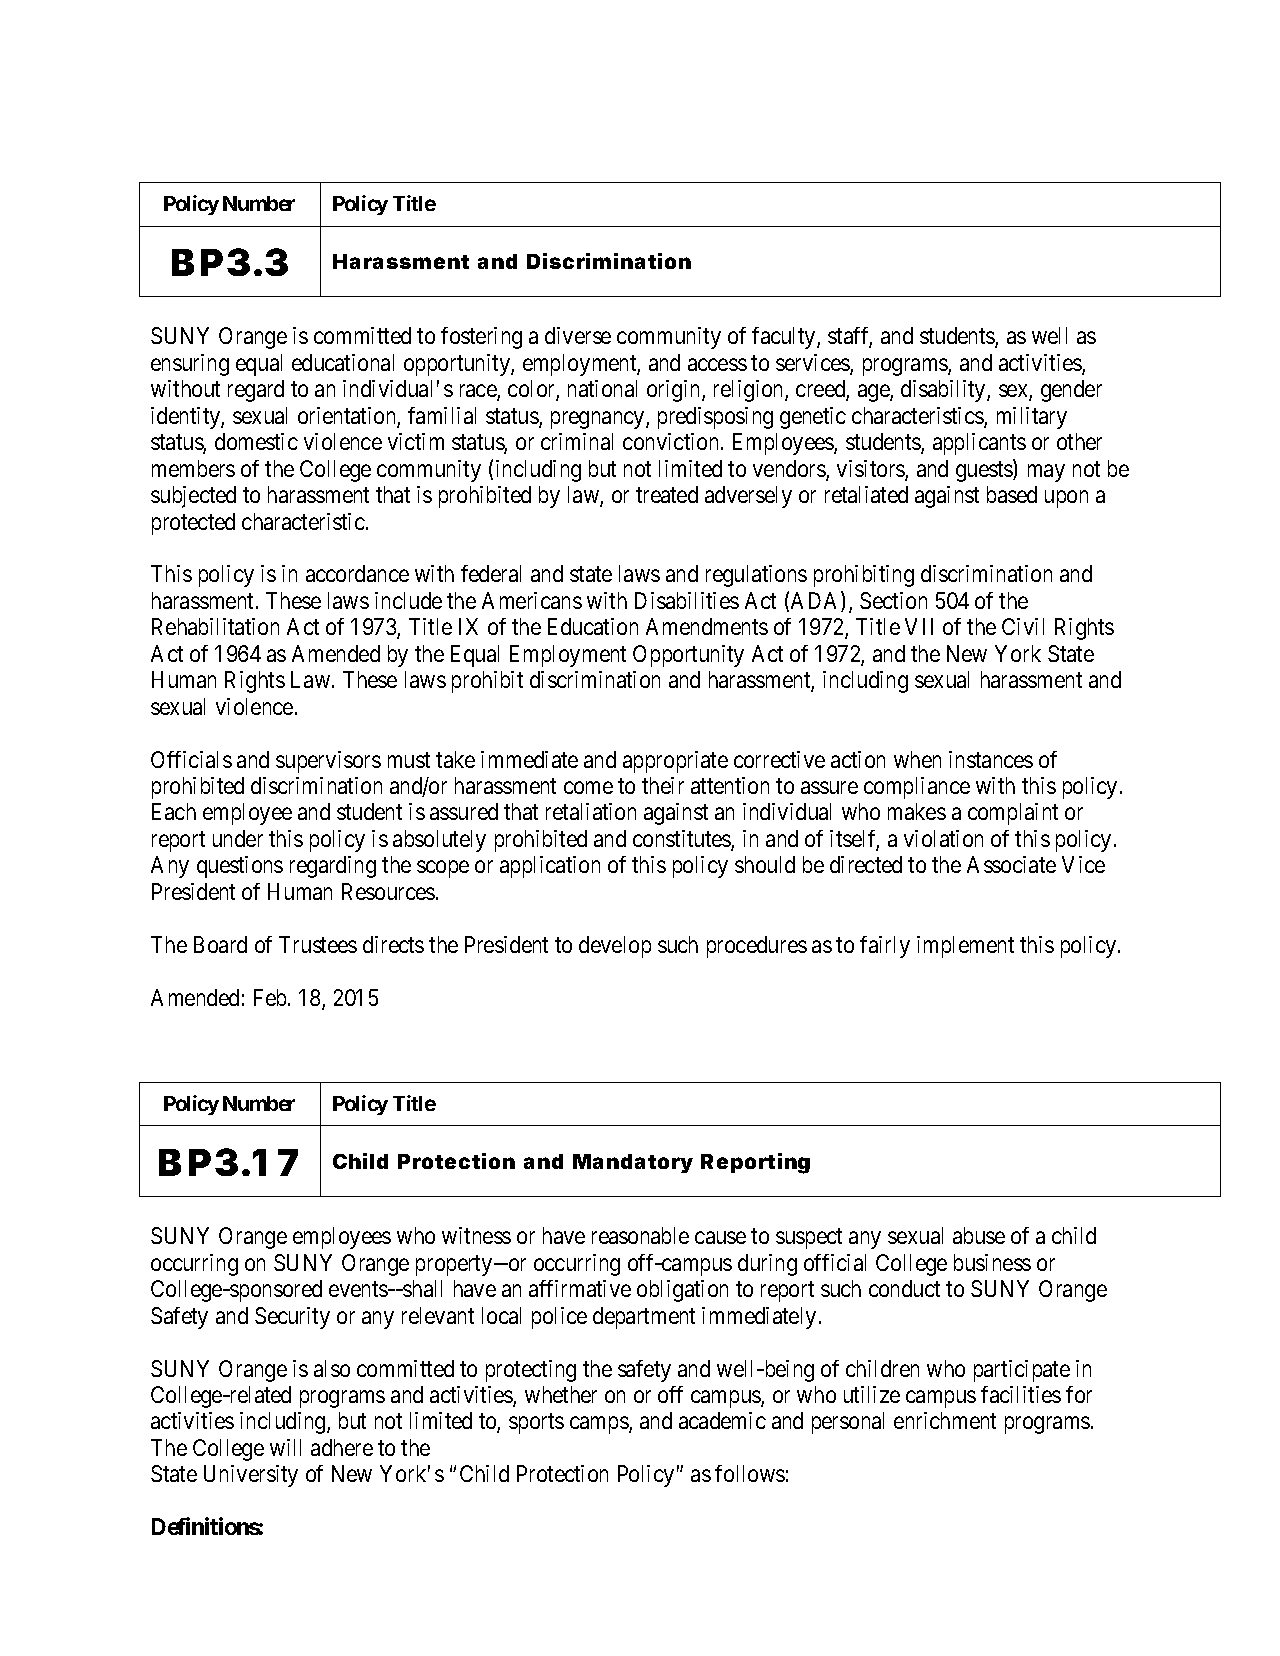 The width and height of the image is (1280, 1656). Describe the element at coordinates (602, 388) in the image. I see `national` at that location.
